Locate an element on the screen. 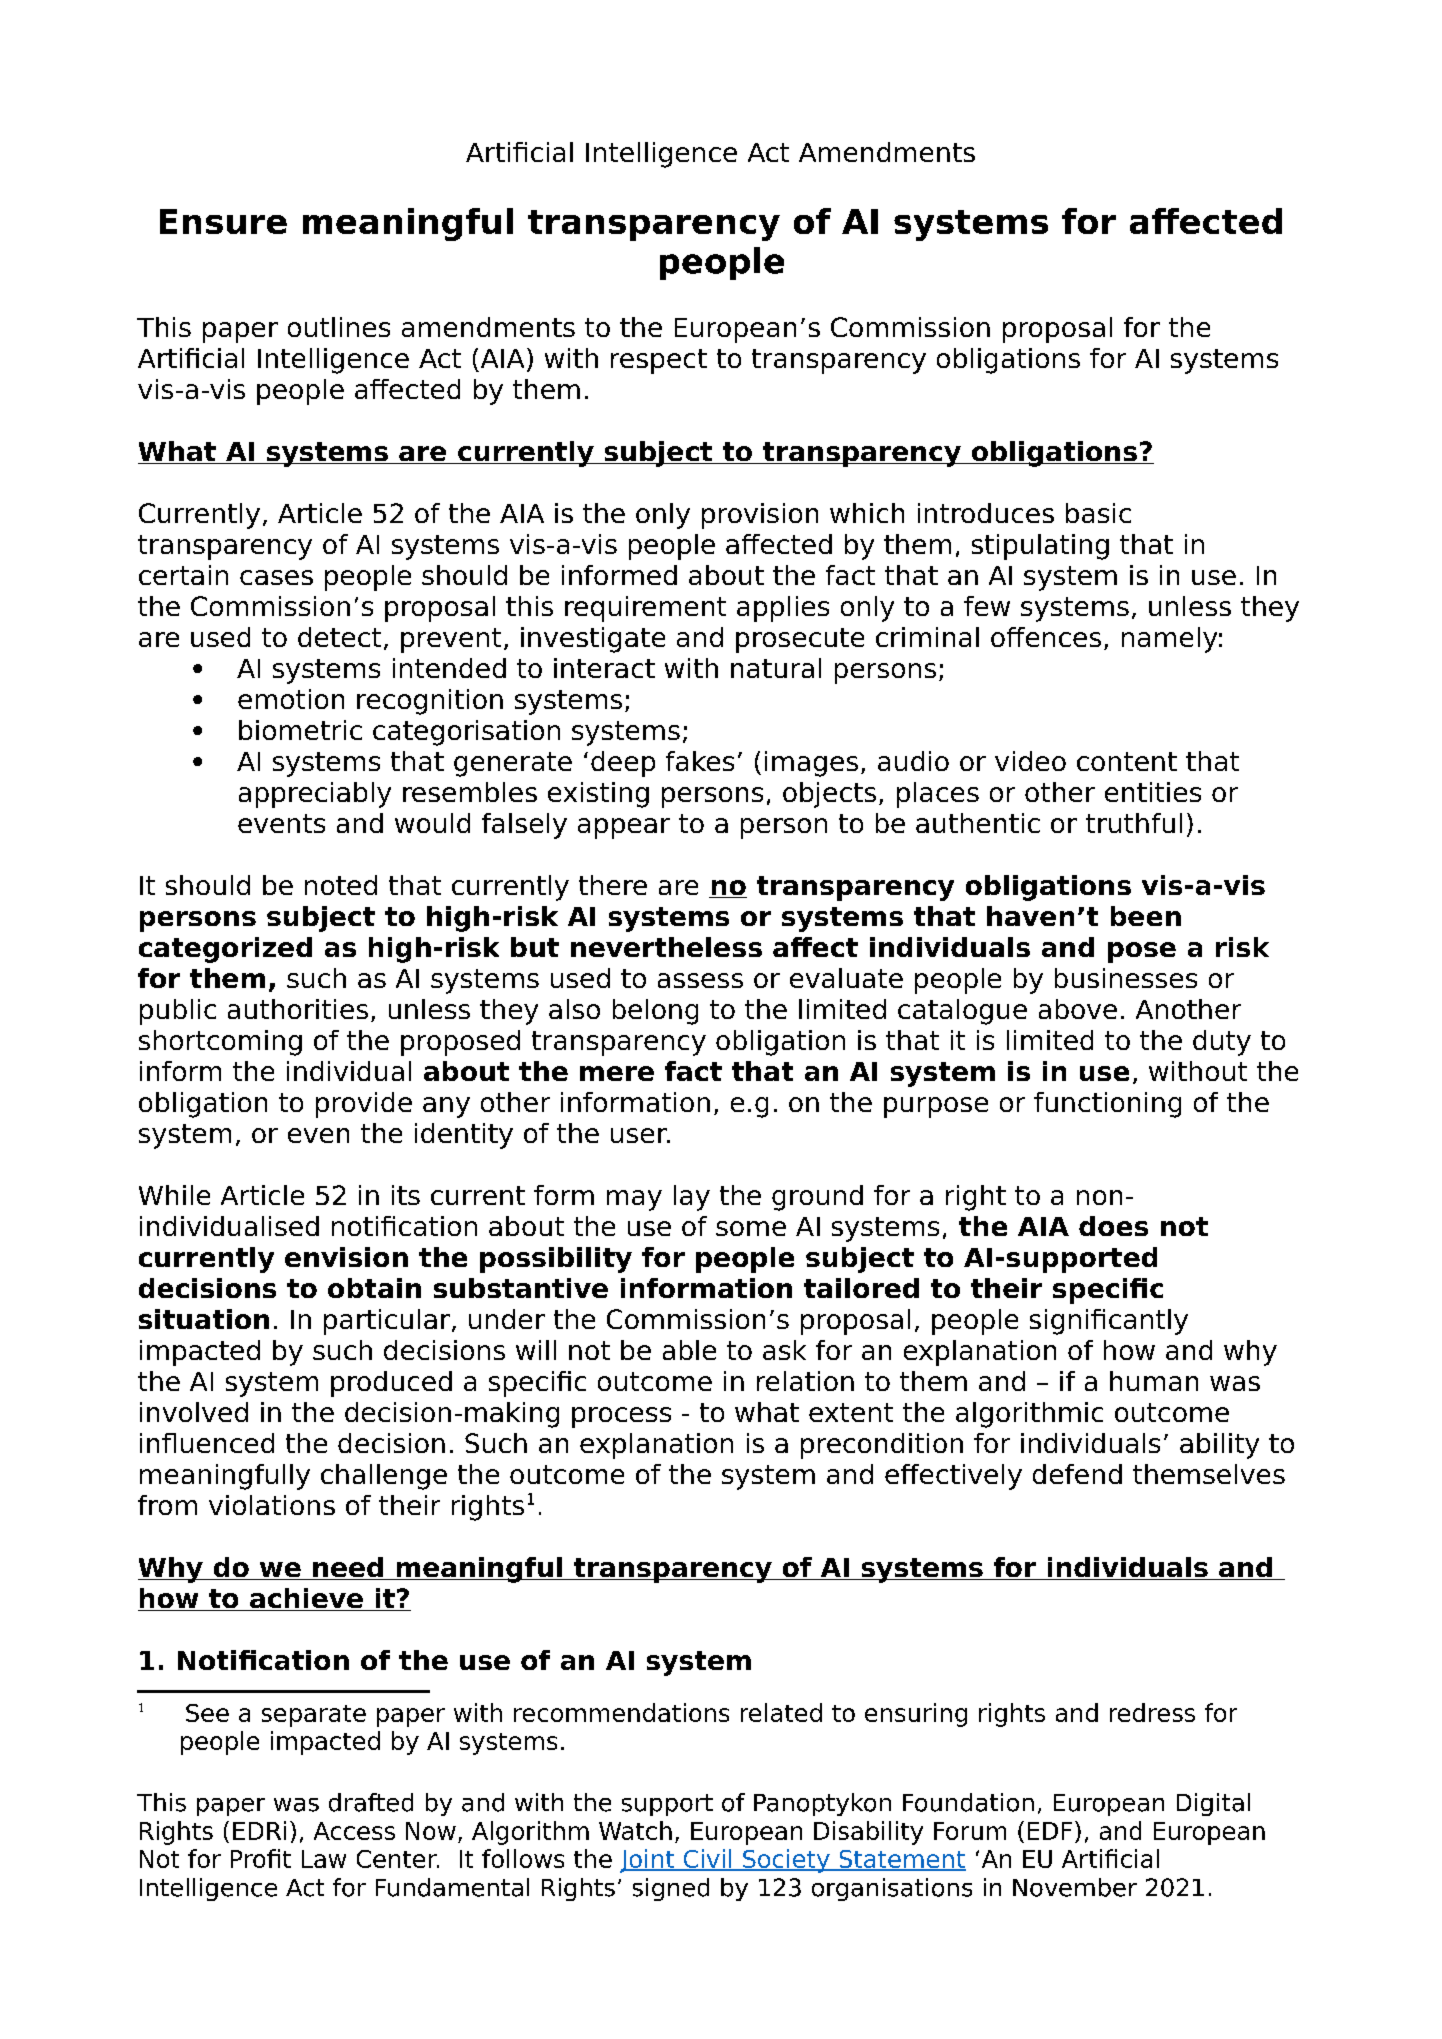 This screenshot has width=1442, height=2039. EDF is located at coordinates (1050, 1831).
